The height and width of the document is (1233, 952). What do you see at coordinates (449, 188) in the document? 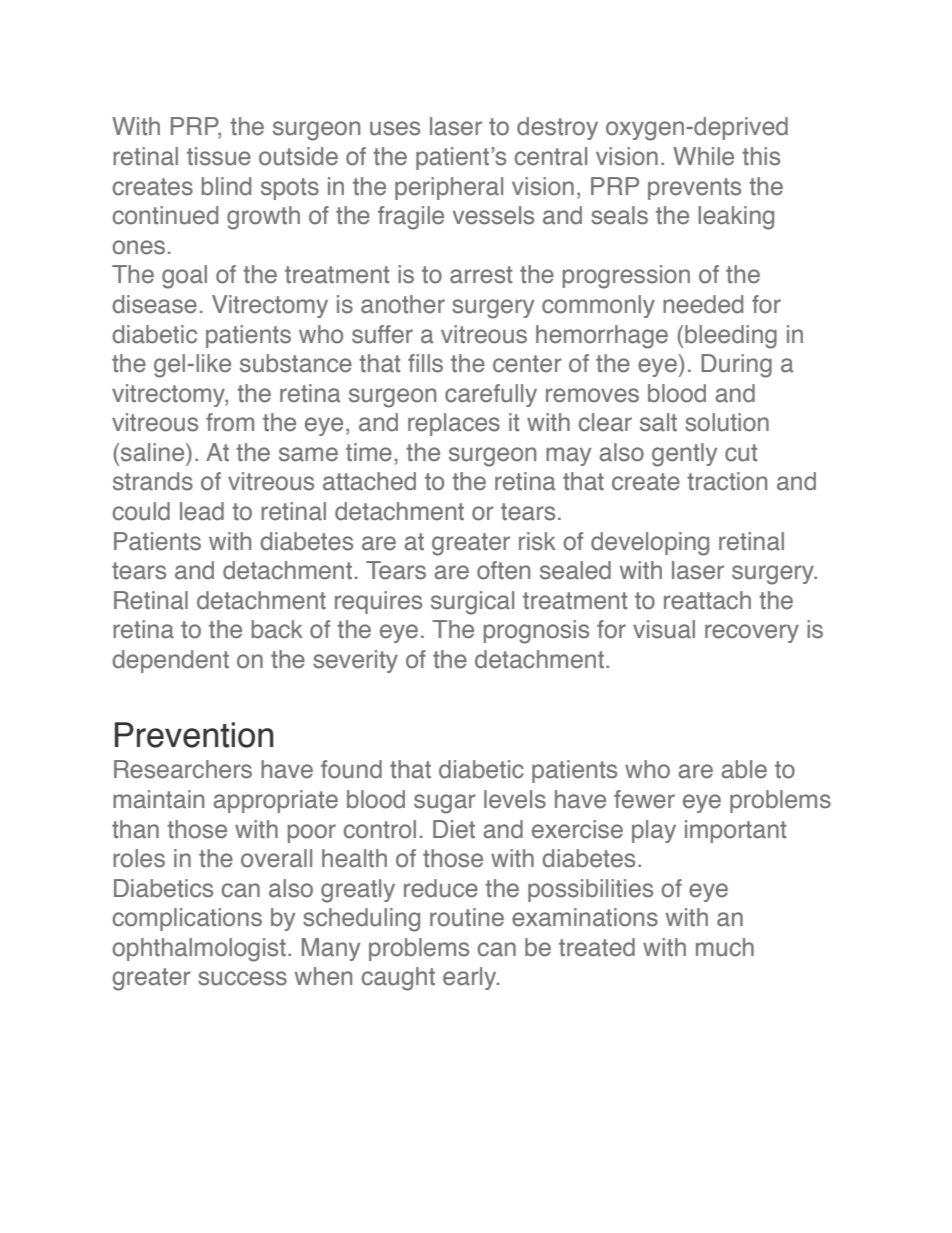
I see `peripheral` at bounding box center [449, 188].
